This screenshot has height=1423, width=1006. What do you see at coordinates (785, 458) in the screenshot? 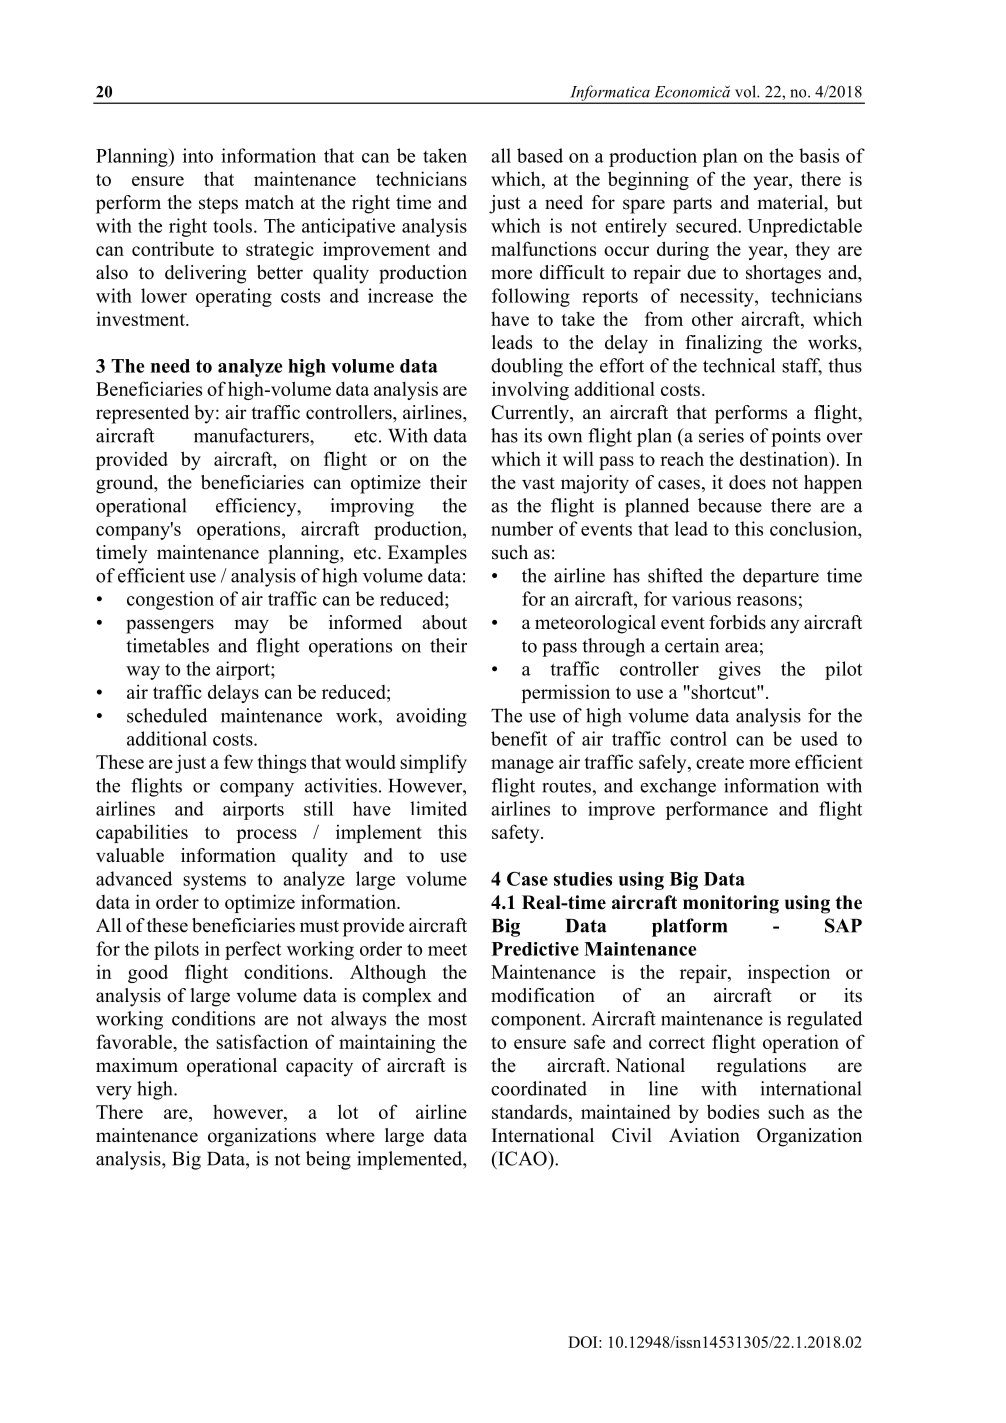
I see `destination` at bounding box center [785, 458].
